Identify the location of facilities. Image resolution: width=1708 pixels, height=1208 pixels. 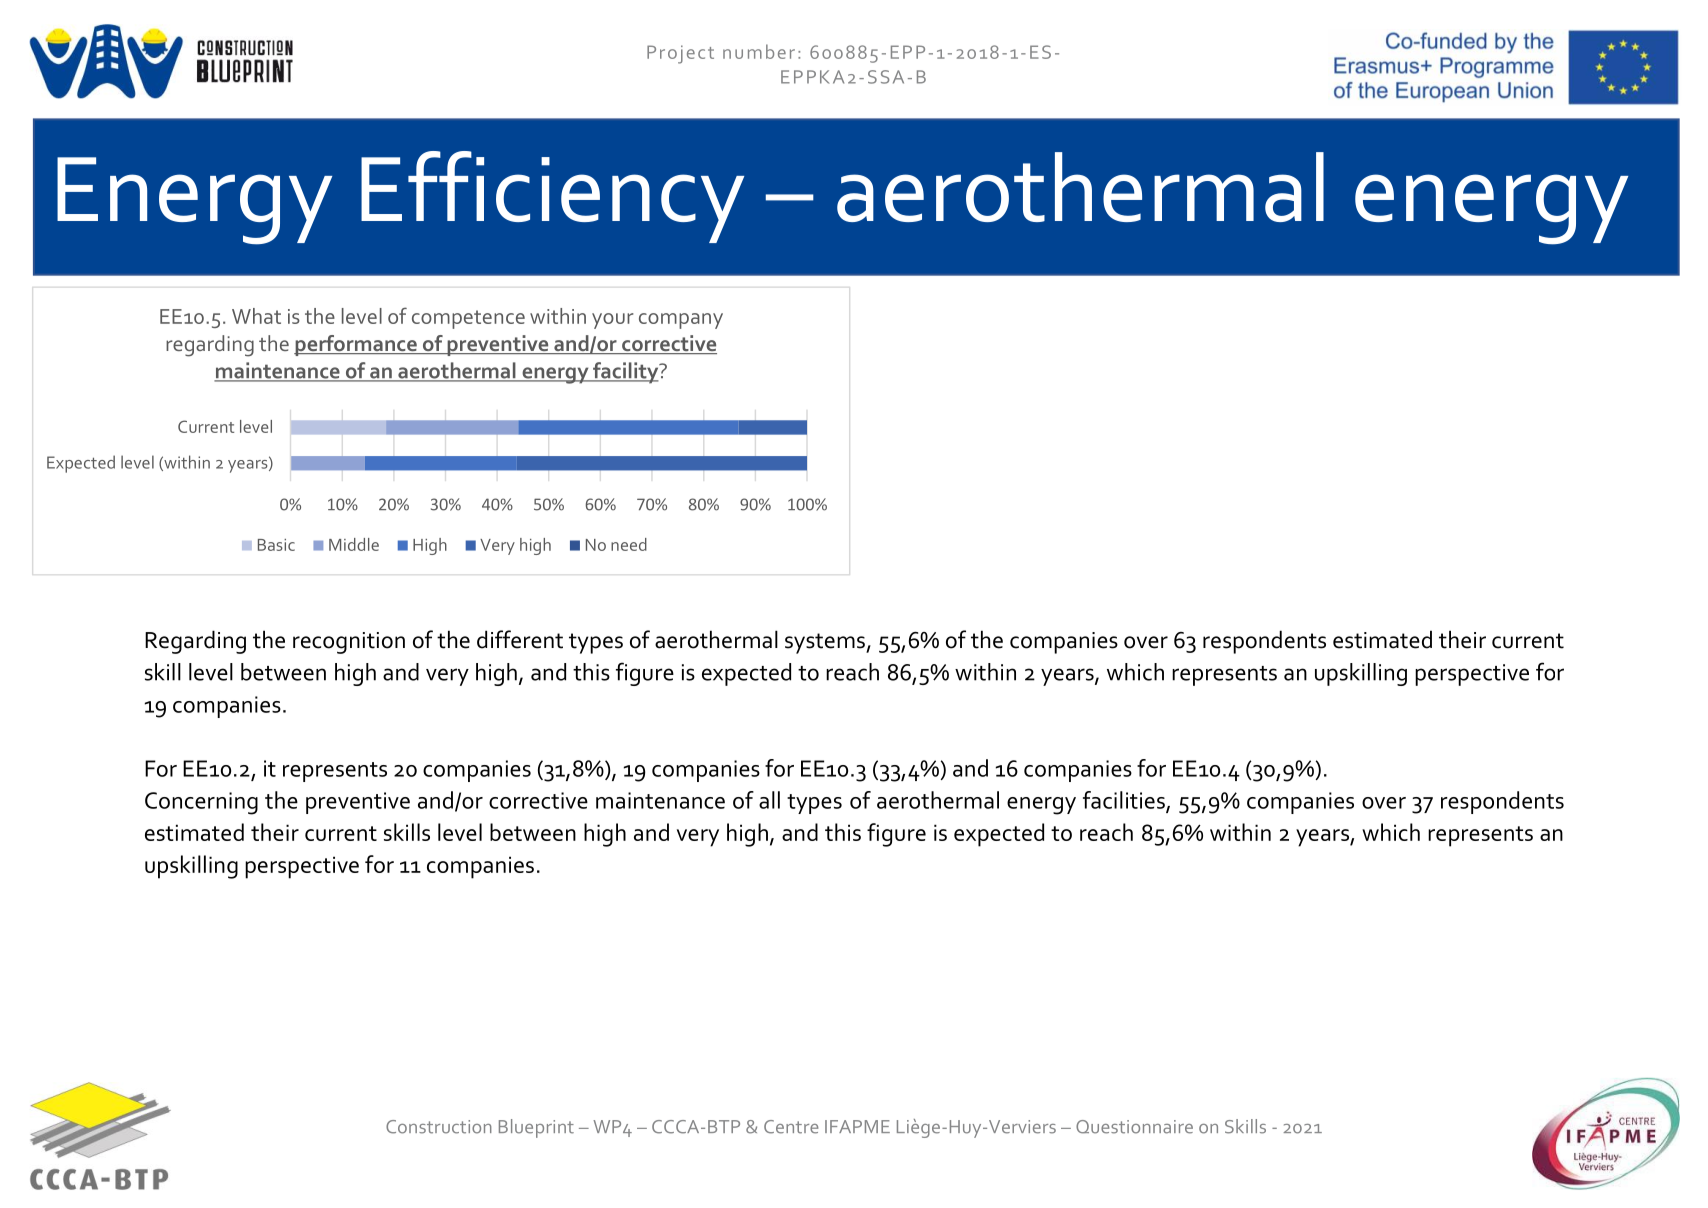
(1125, 801).
